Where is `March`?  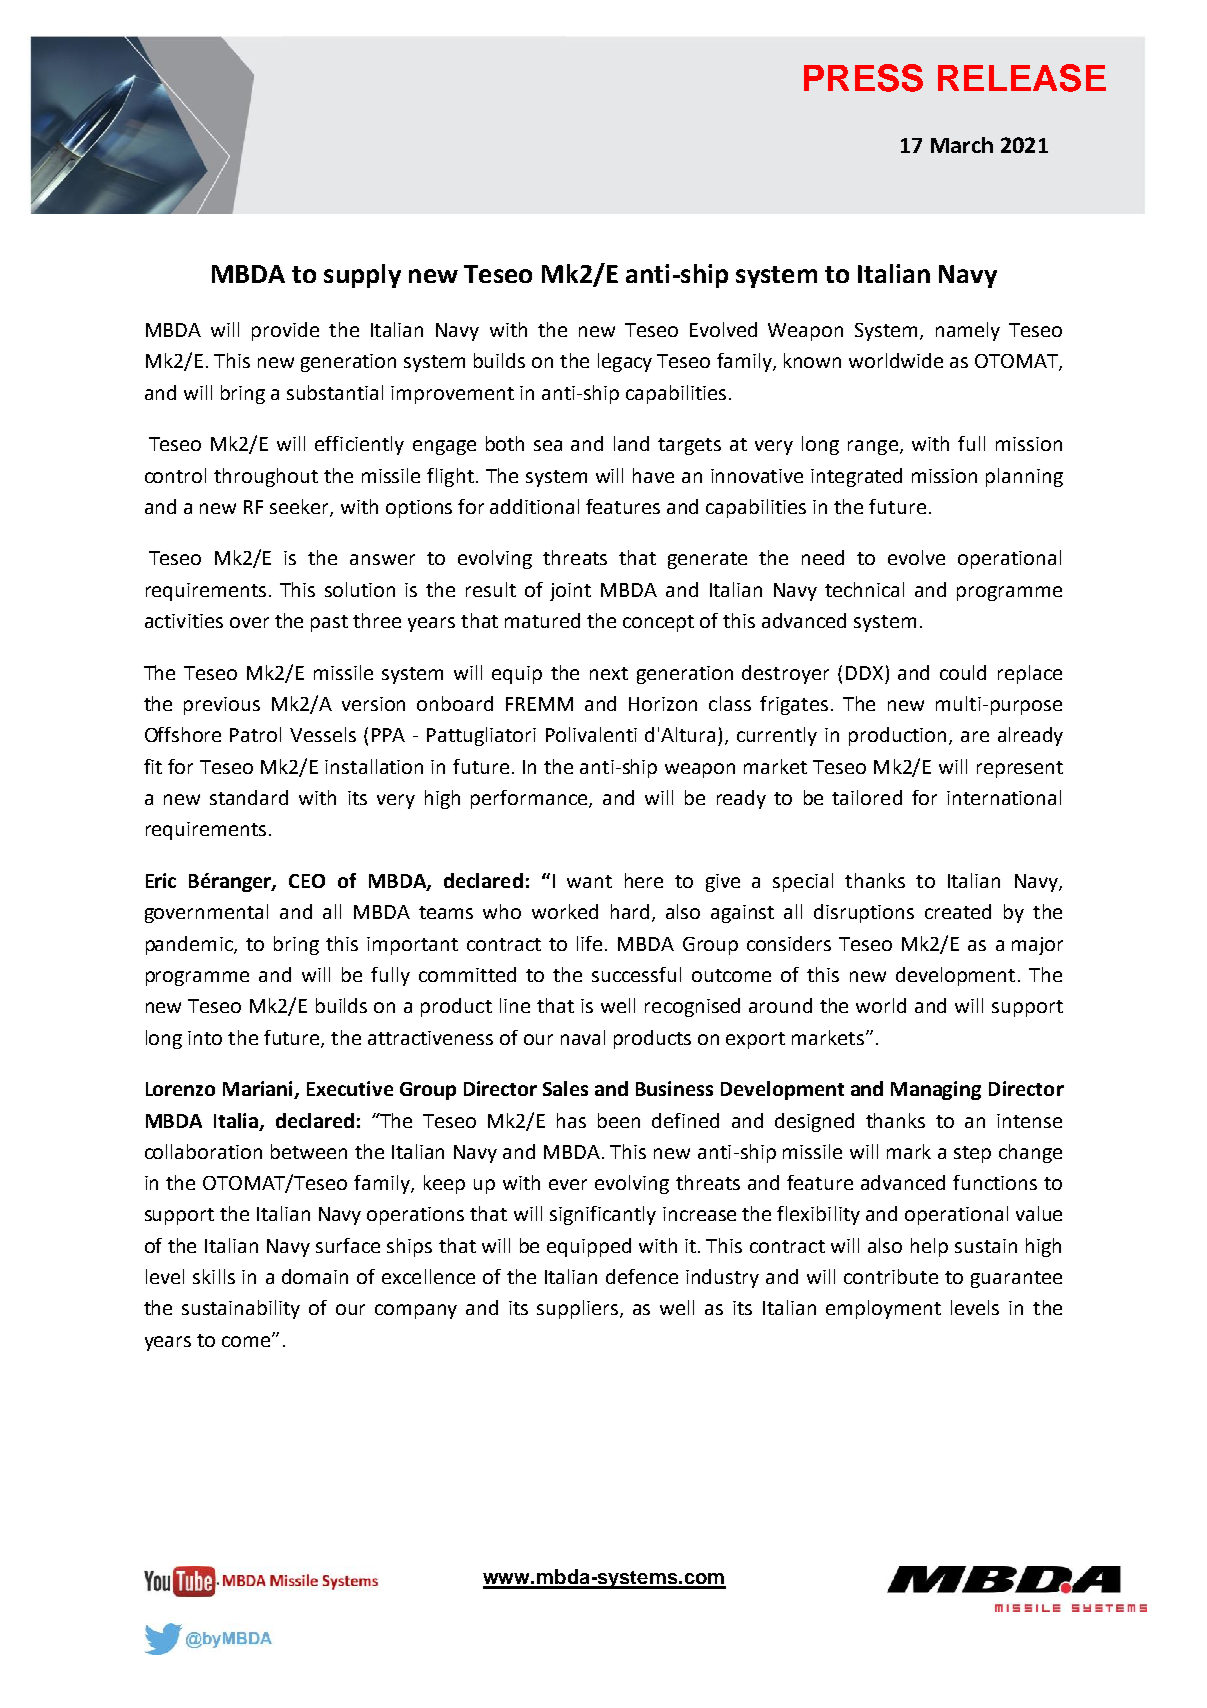 March is located at coordinates (962, 145).
